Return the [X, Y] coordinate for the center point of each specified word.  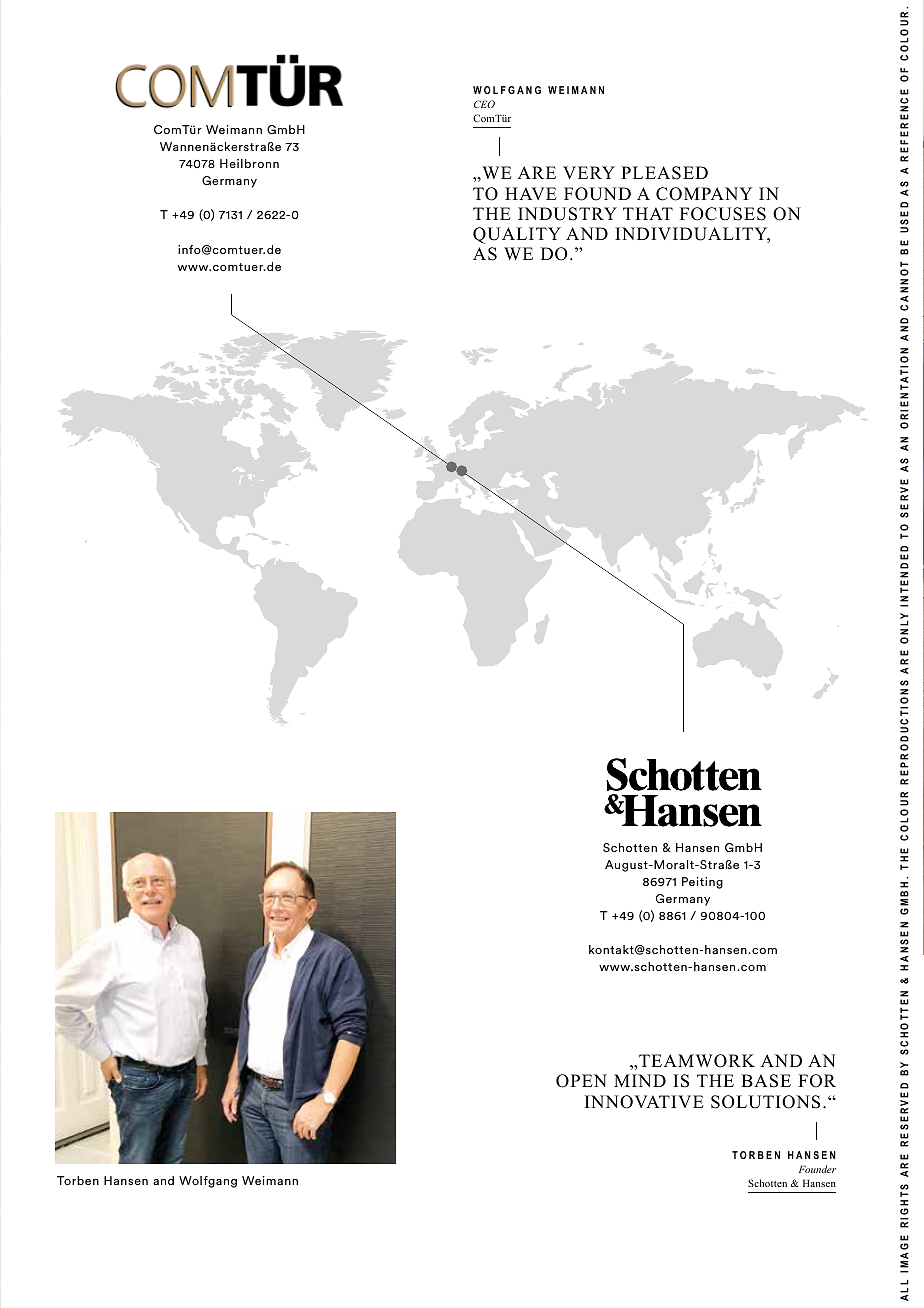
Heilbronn [249, 163]
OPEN [581, 1081]
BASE [766, 1081]
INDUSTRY [567, 214]
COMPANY [704, 194]
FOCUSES [723, 214]
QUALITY [517, 235]
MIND [640, 1080]
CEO [484, 104]
